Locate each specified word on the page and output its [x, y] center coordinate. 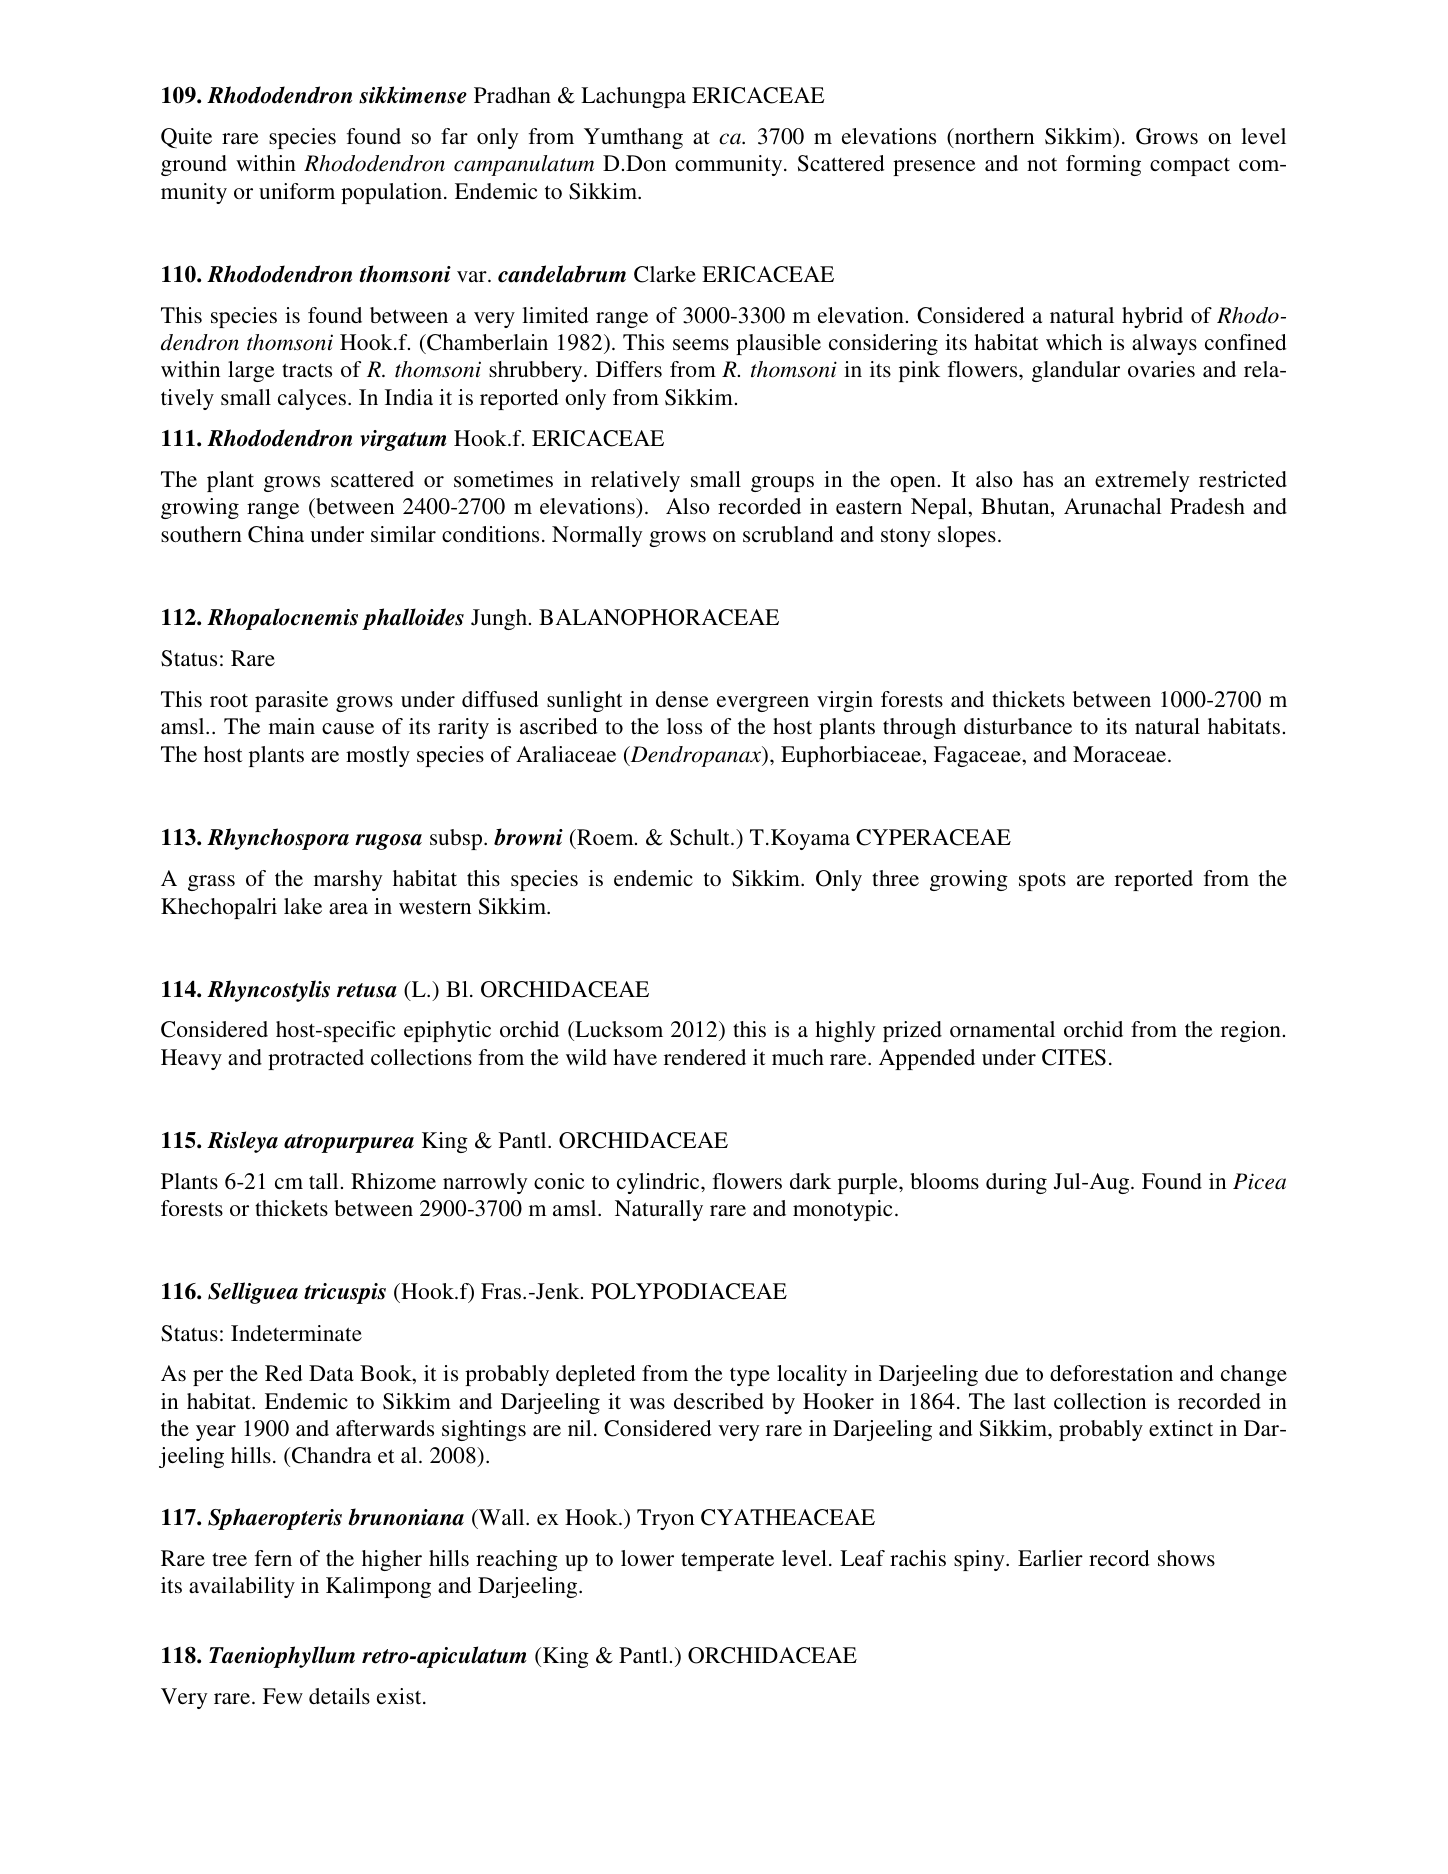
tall [323, 1181]
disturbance [1018, 726]
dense [682, 699]
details [339, 1696]
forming [1103, 165]
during [1016, 1183]
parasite [291, 701]
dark [810, 1181]
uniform [297, 191]
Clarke [665, 274]
